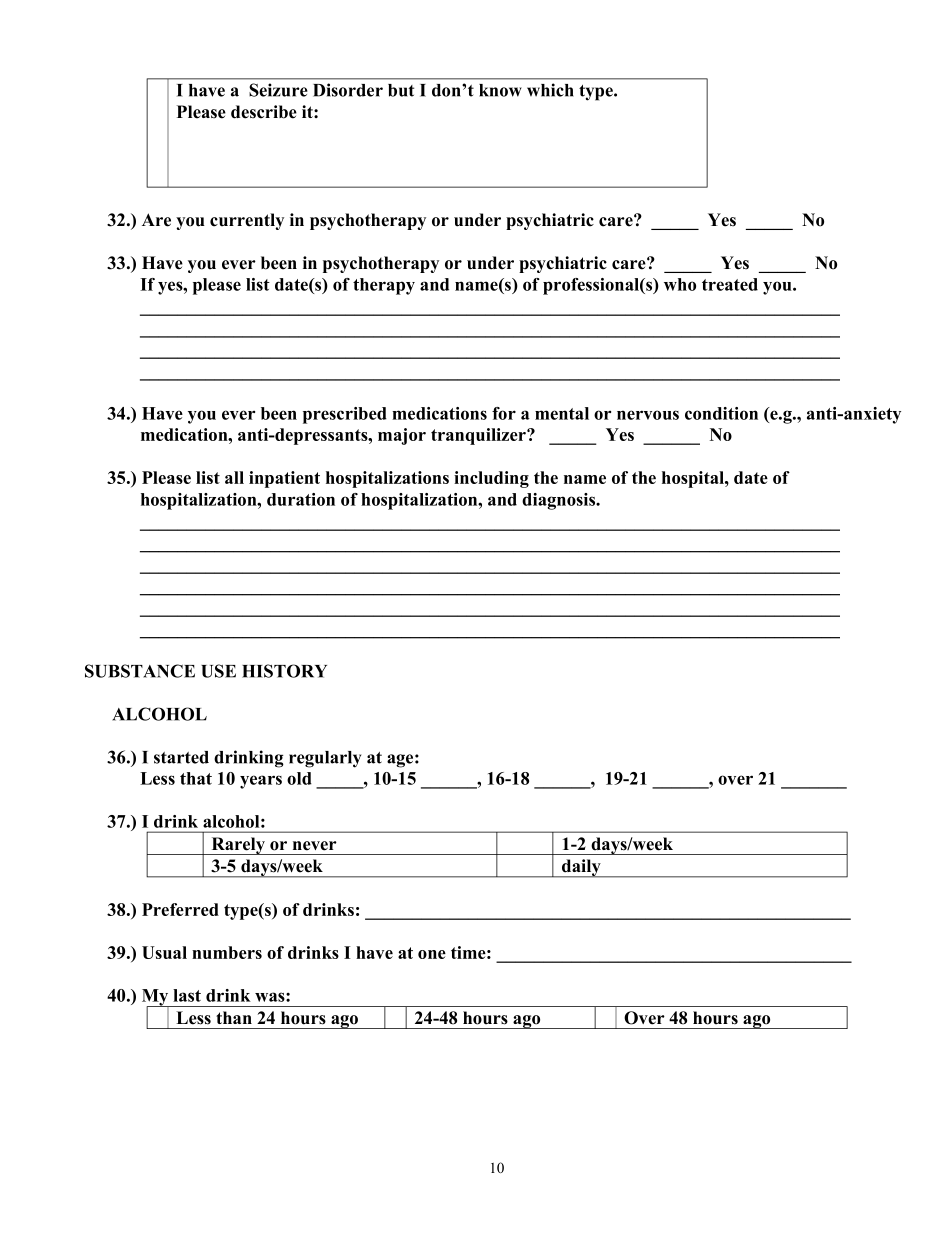 The width and height of the page is (952, 1233). Describe the element at coordinates (234, 477) in the page. I see `all` at that location.
